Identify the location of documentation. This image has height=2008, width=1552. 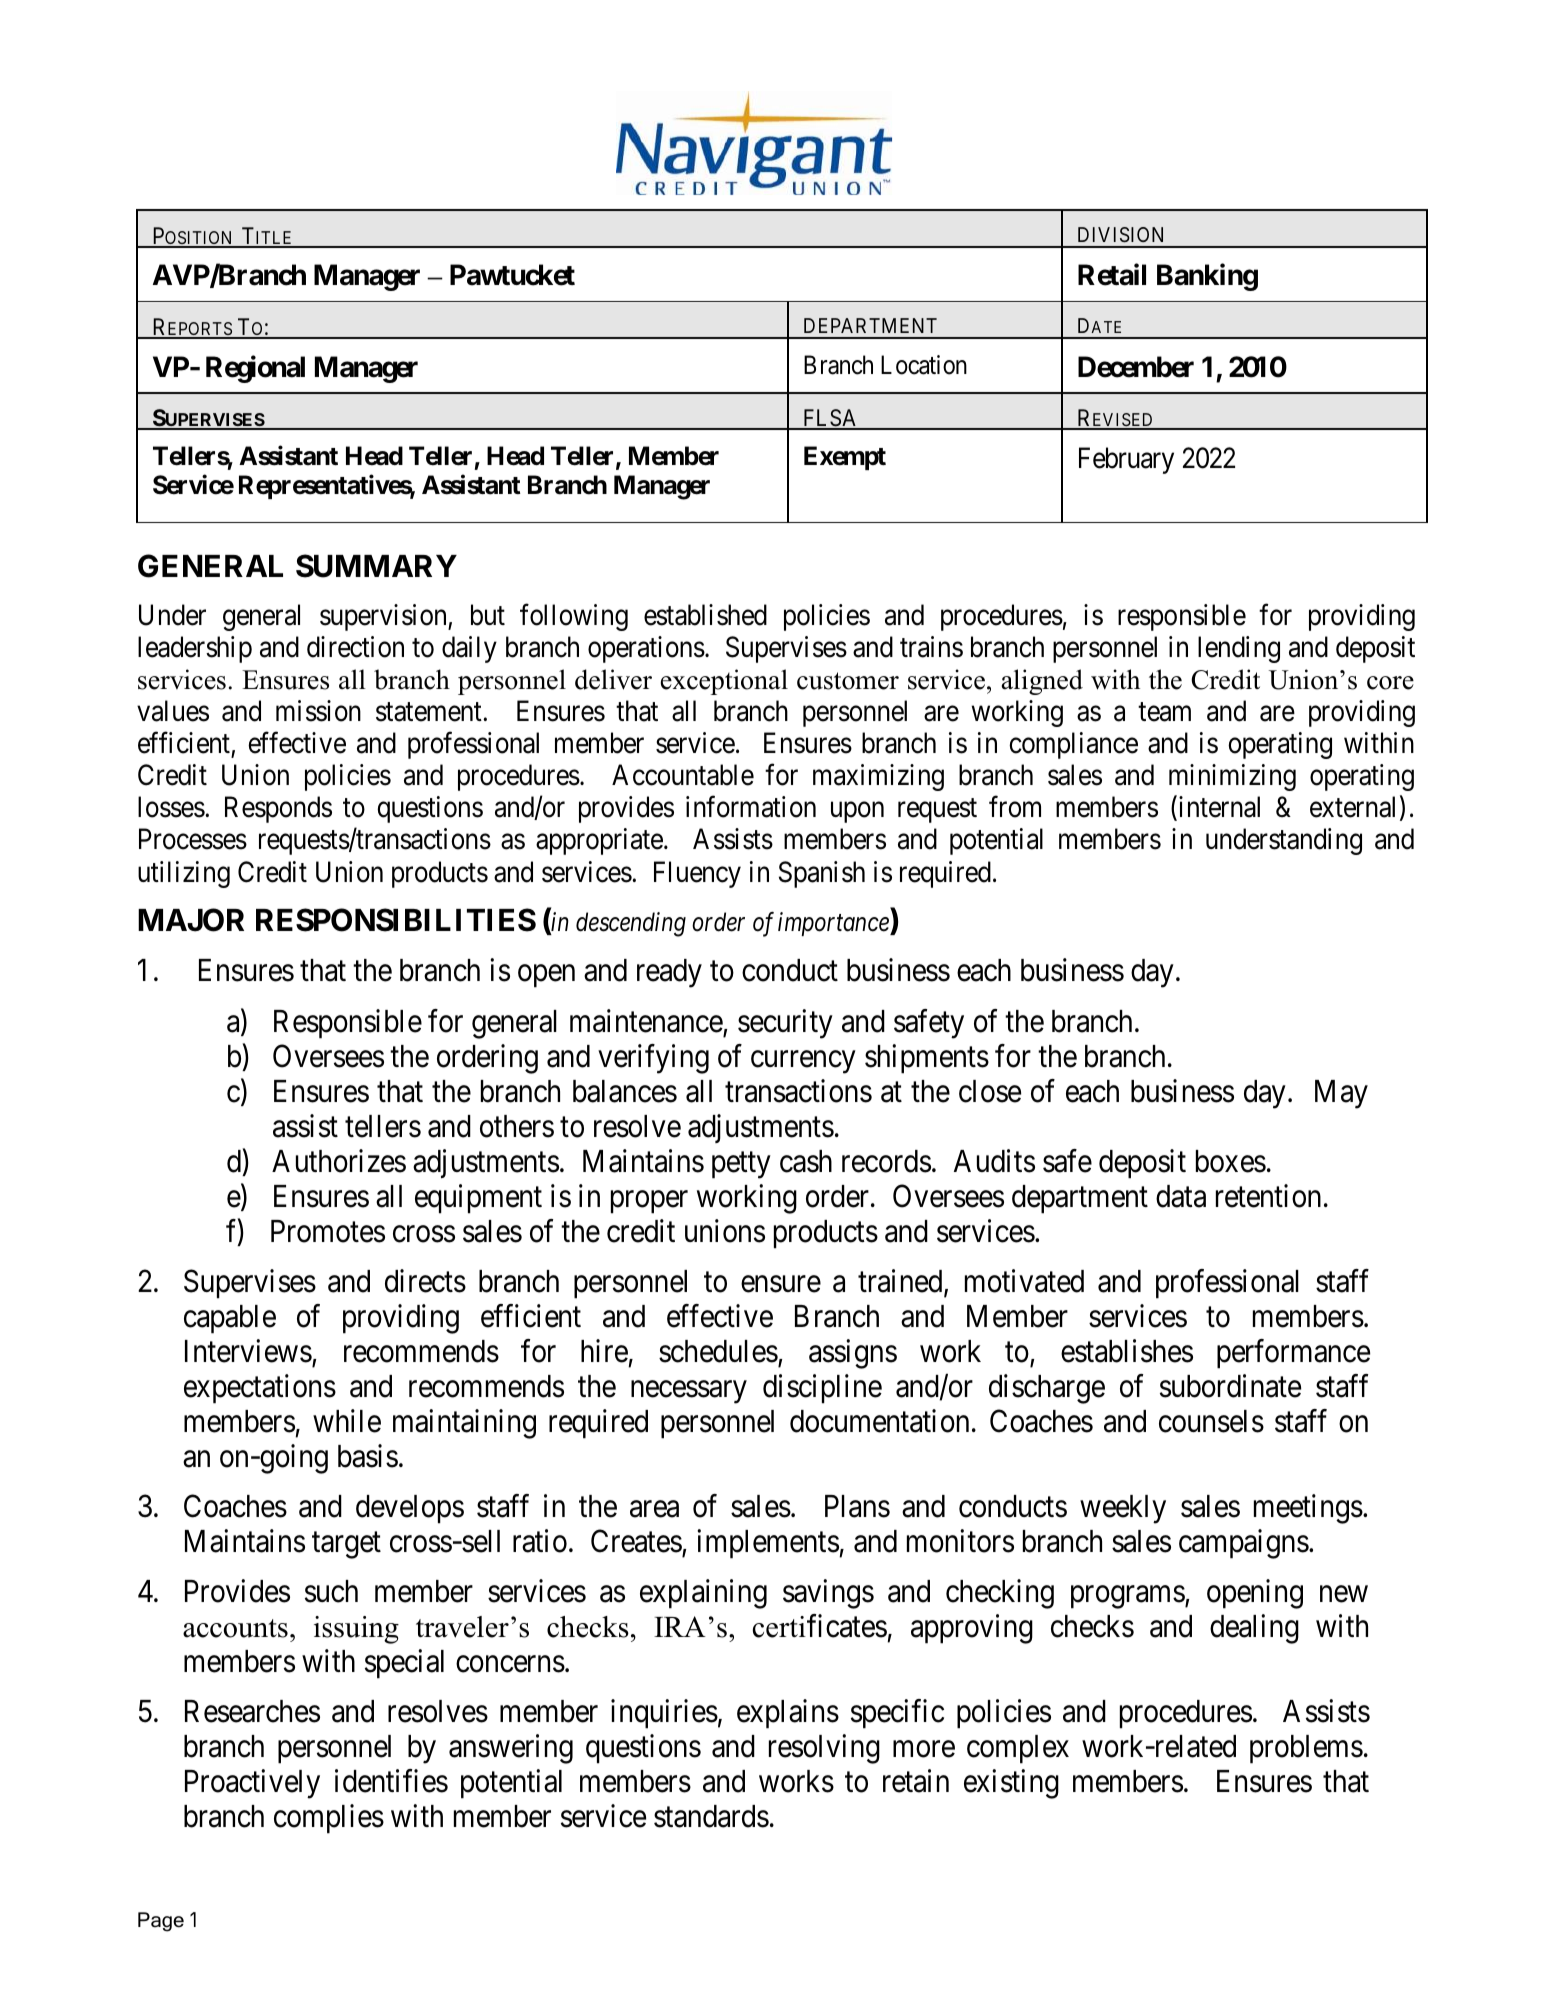
(879, 1421).
